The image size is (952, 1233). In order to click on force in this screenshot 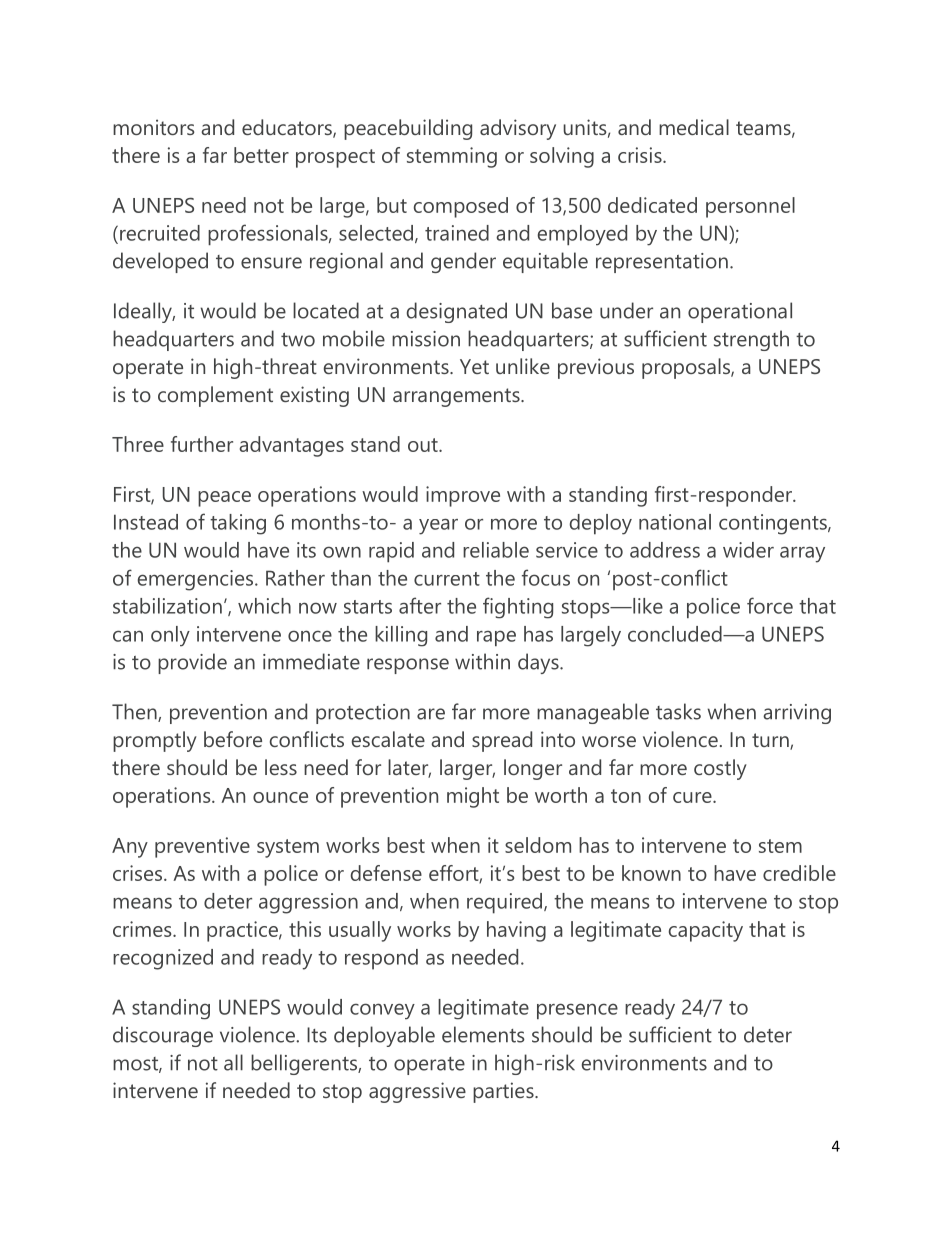, I will do `click(770, 605)`.
